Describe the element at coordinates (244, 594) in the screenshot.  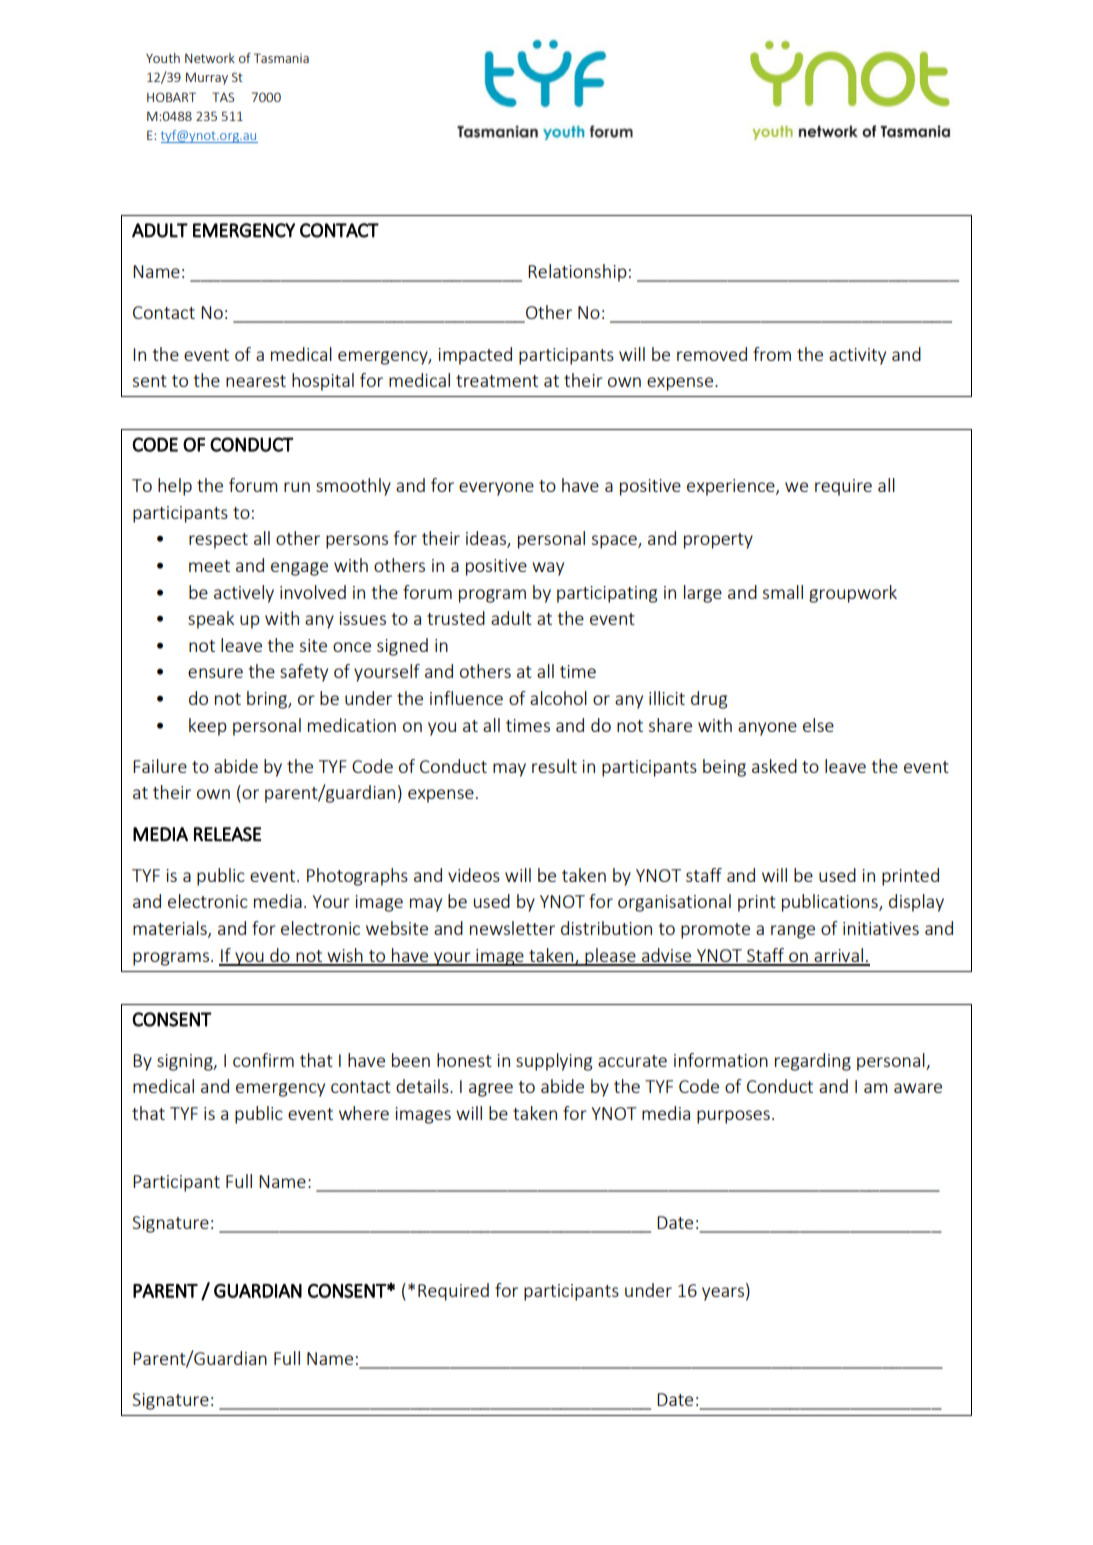
I see `actively` at that location.
